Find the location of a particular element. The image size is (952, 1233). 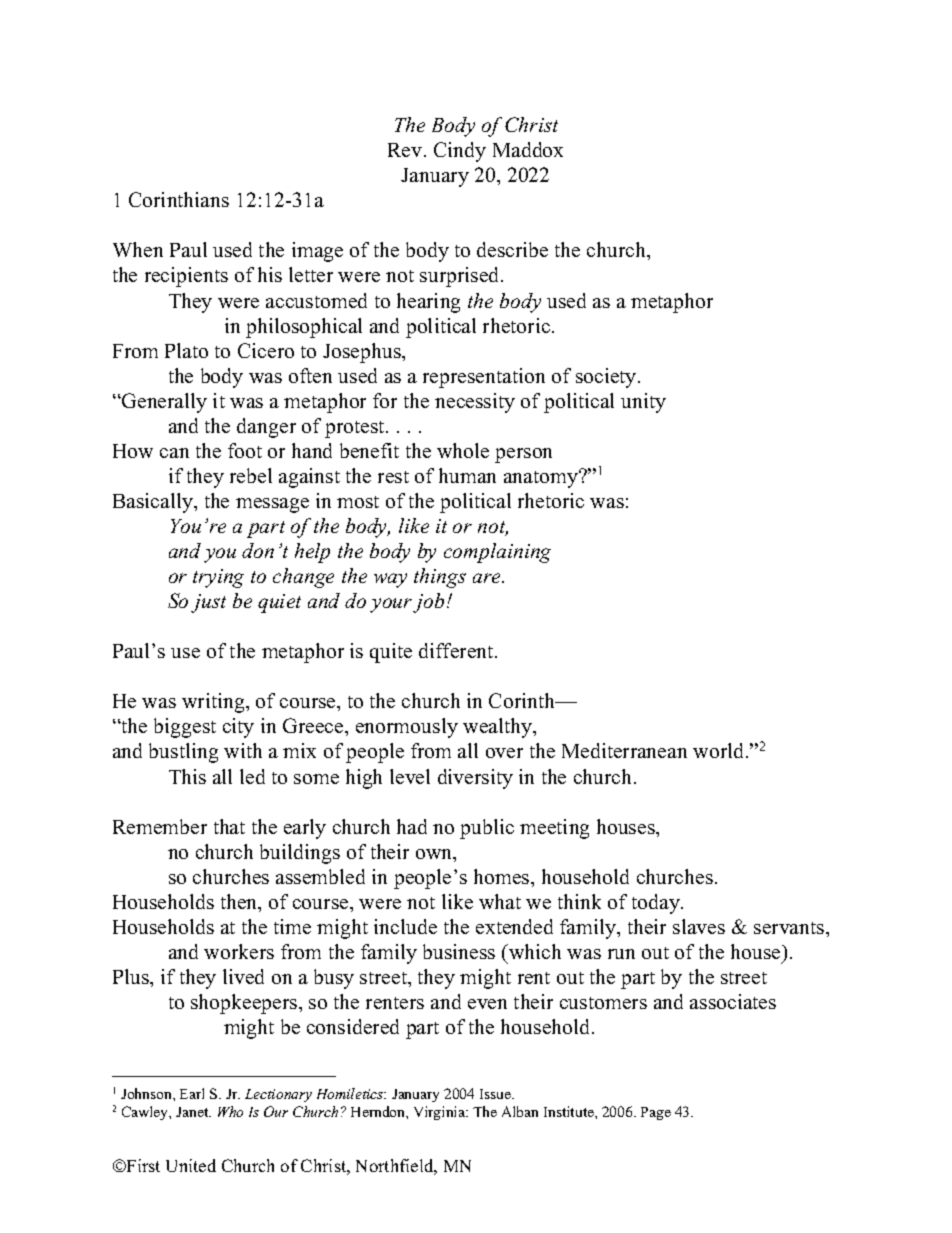

When is located at coordinates (138, 249).
